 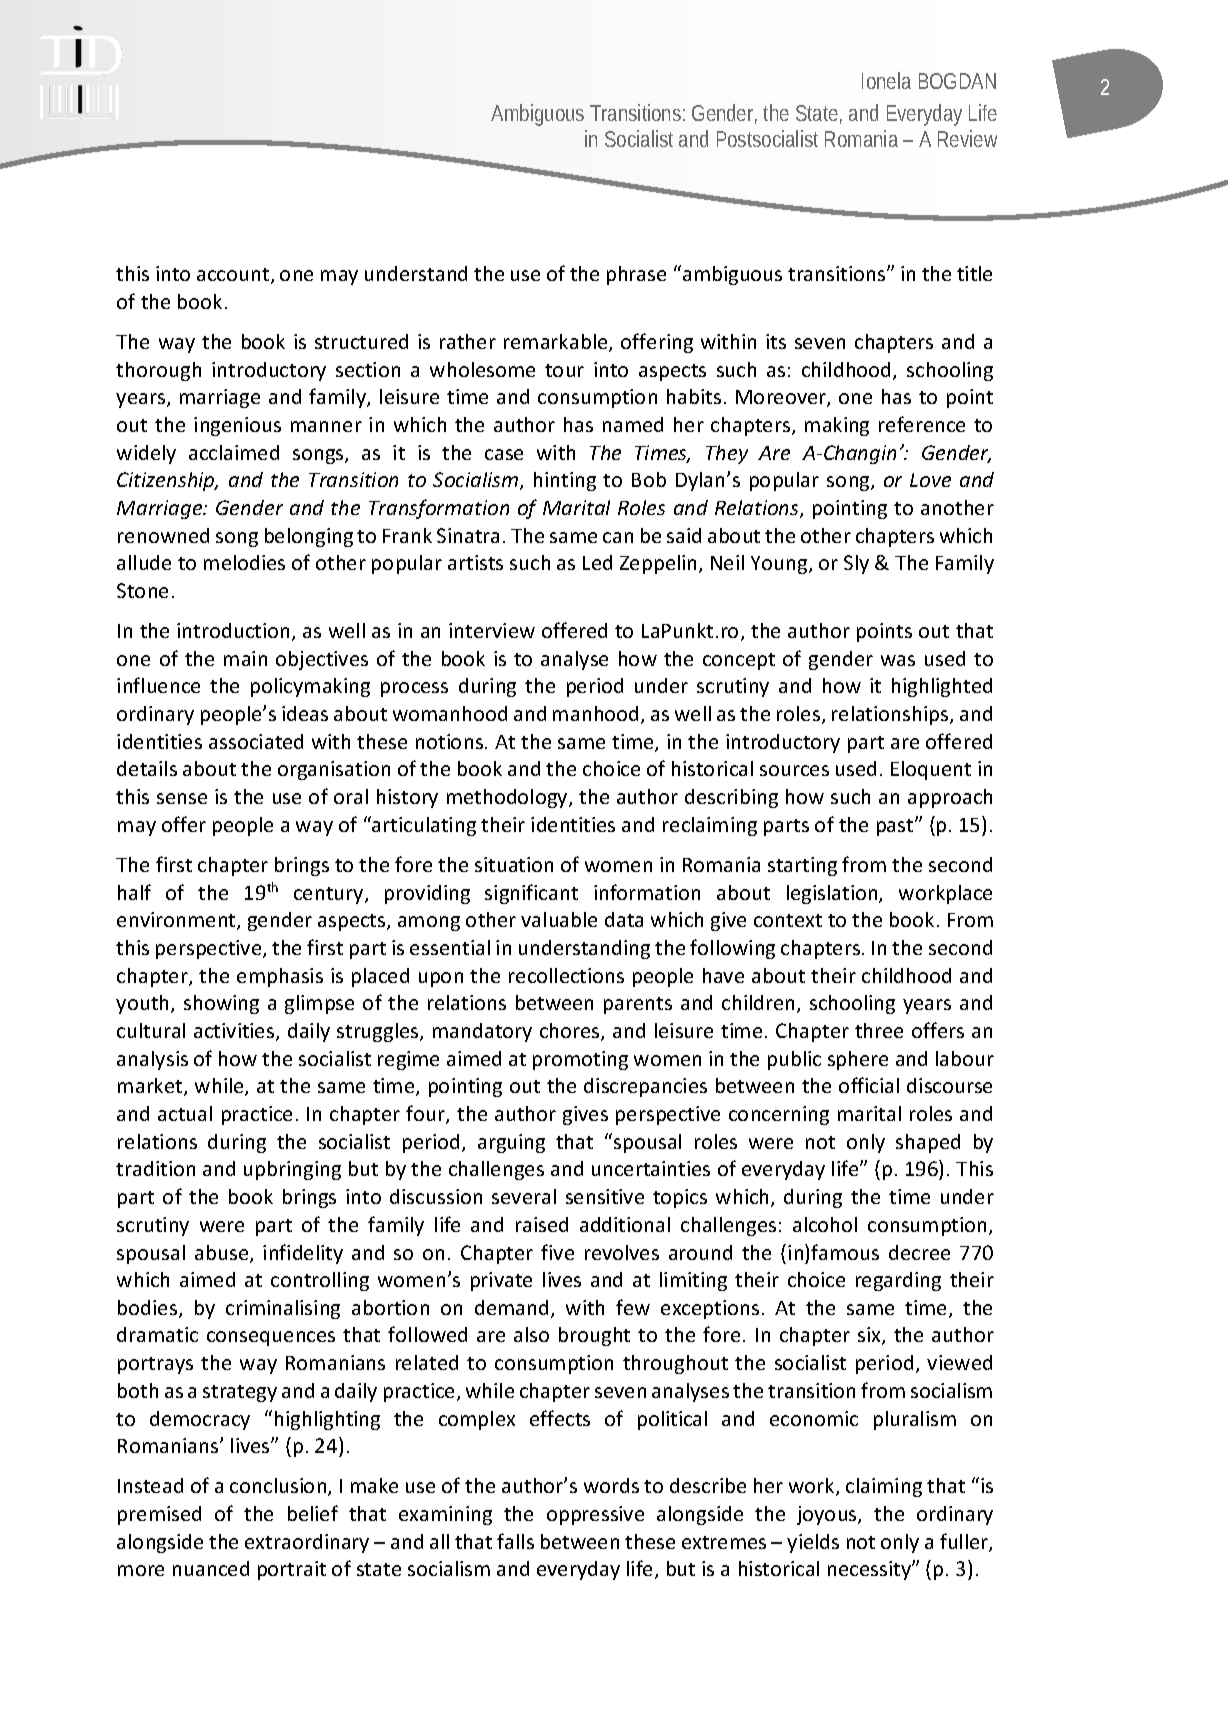 What do you see at coordinates (221, 1004) in the screenshot?
I see `showing` at bounding box center [221, 1004].
